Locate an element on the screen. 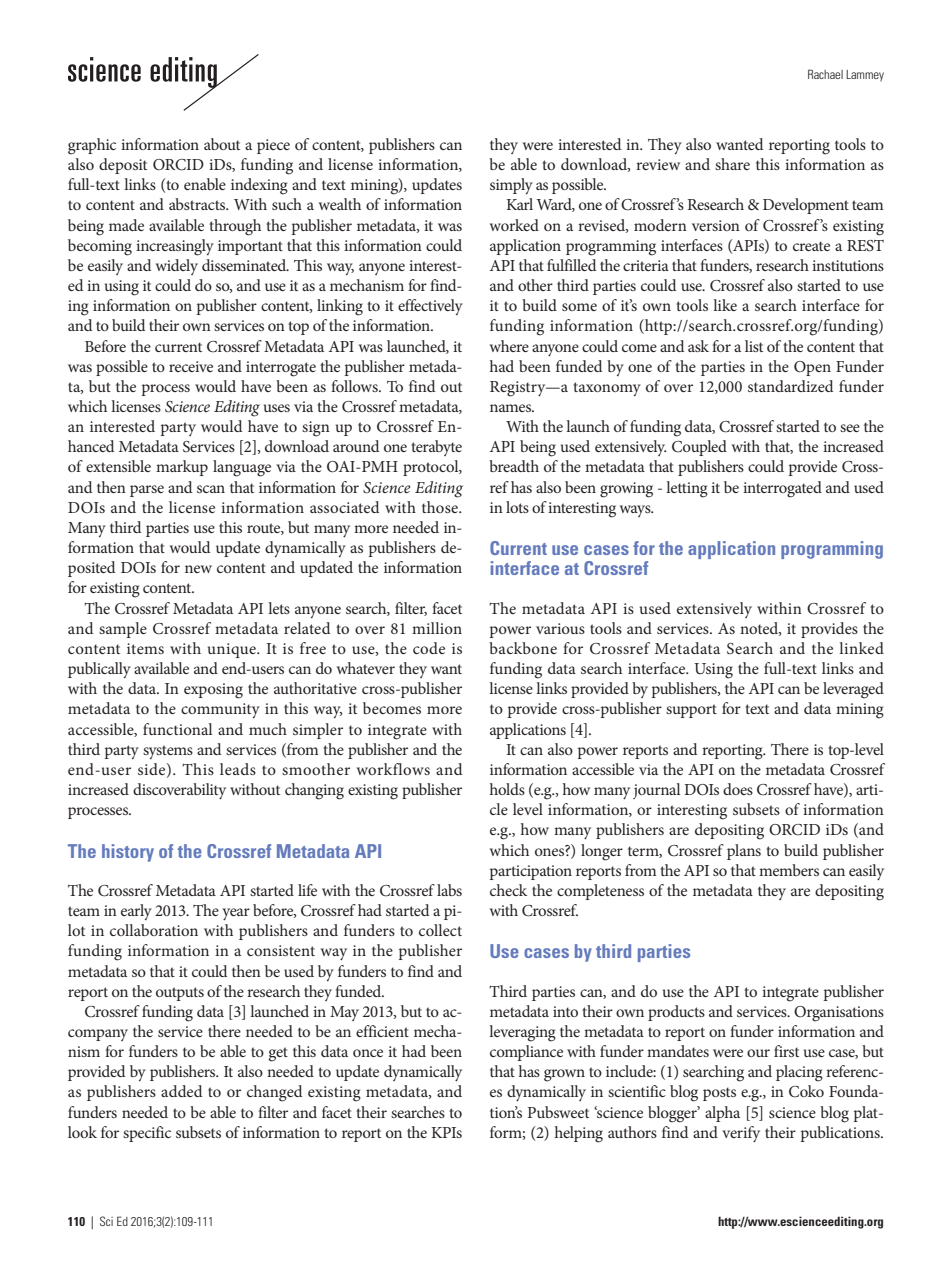 The image size is (952, 1270). about is located at coordinates (222, 144).
